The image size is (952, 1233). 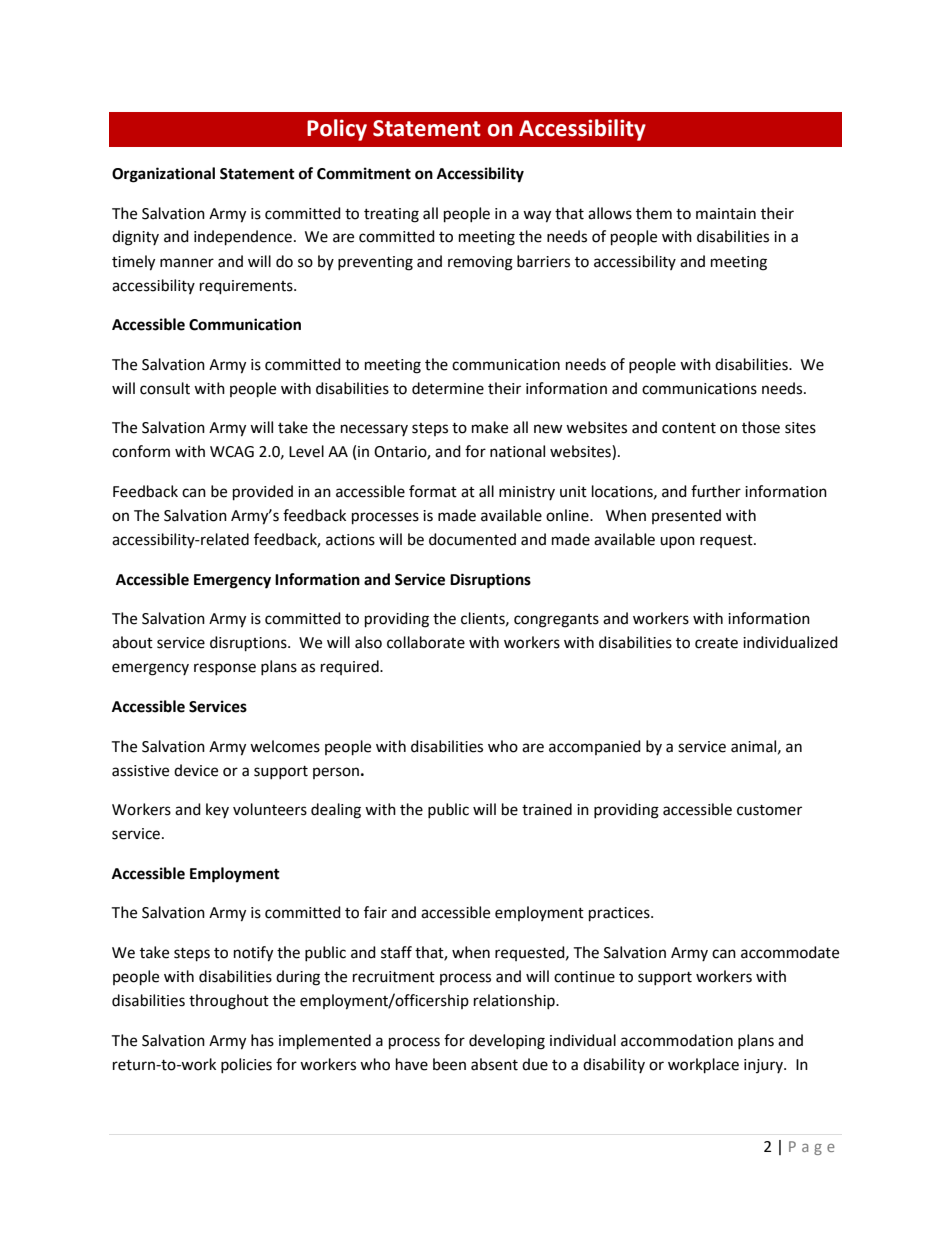 I want to click on response, so click(x=225, y=669).
